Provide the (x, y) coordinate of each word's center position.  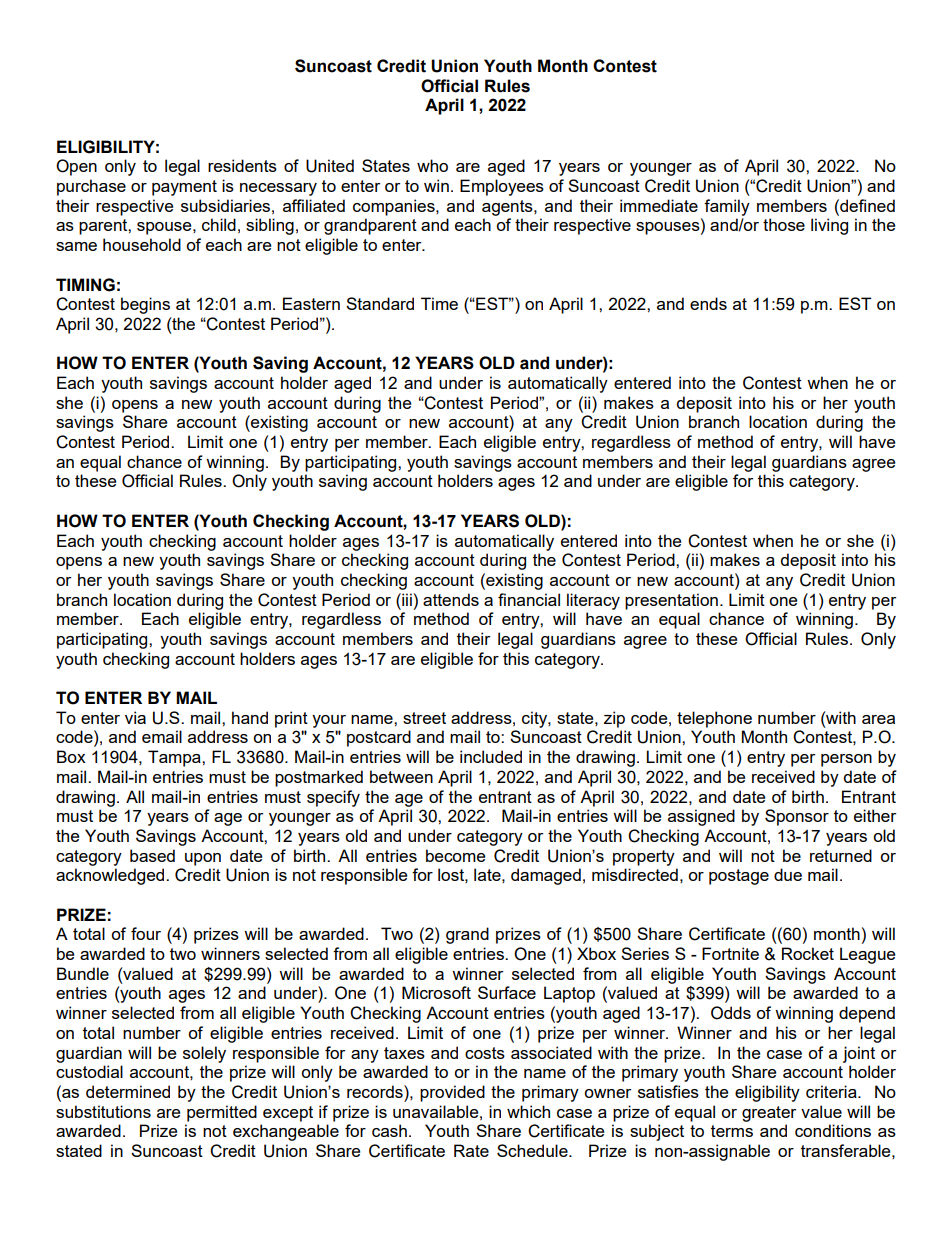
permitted (222, 1113)
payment (184, 188)
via (135, 717)
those (784, 224)
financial (529, 599)
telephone (714, 719)
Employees (502, 187)
